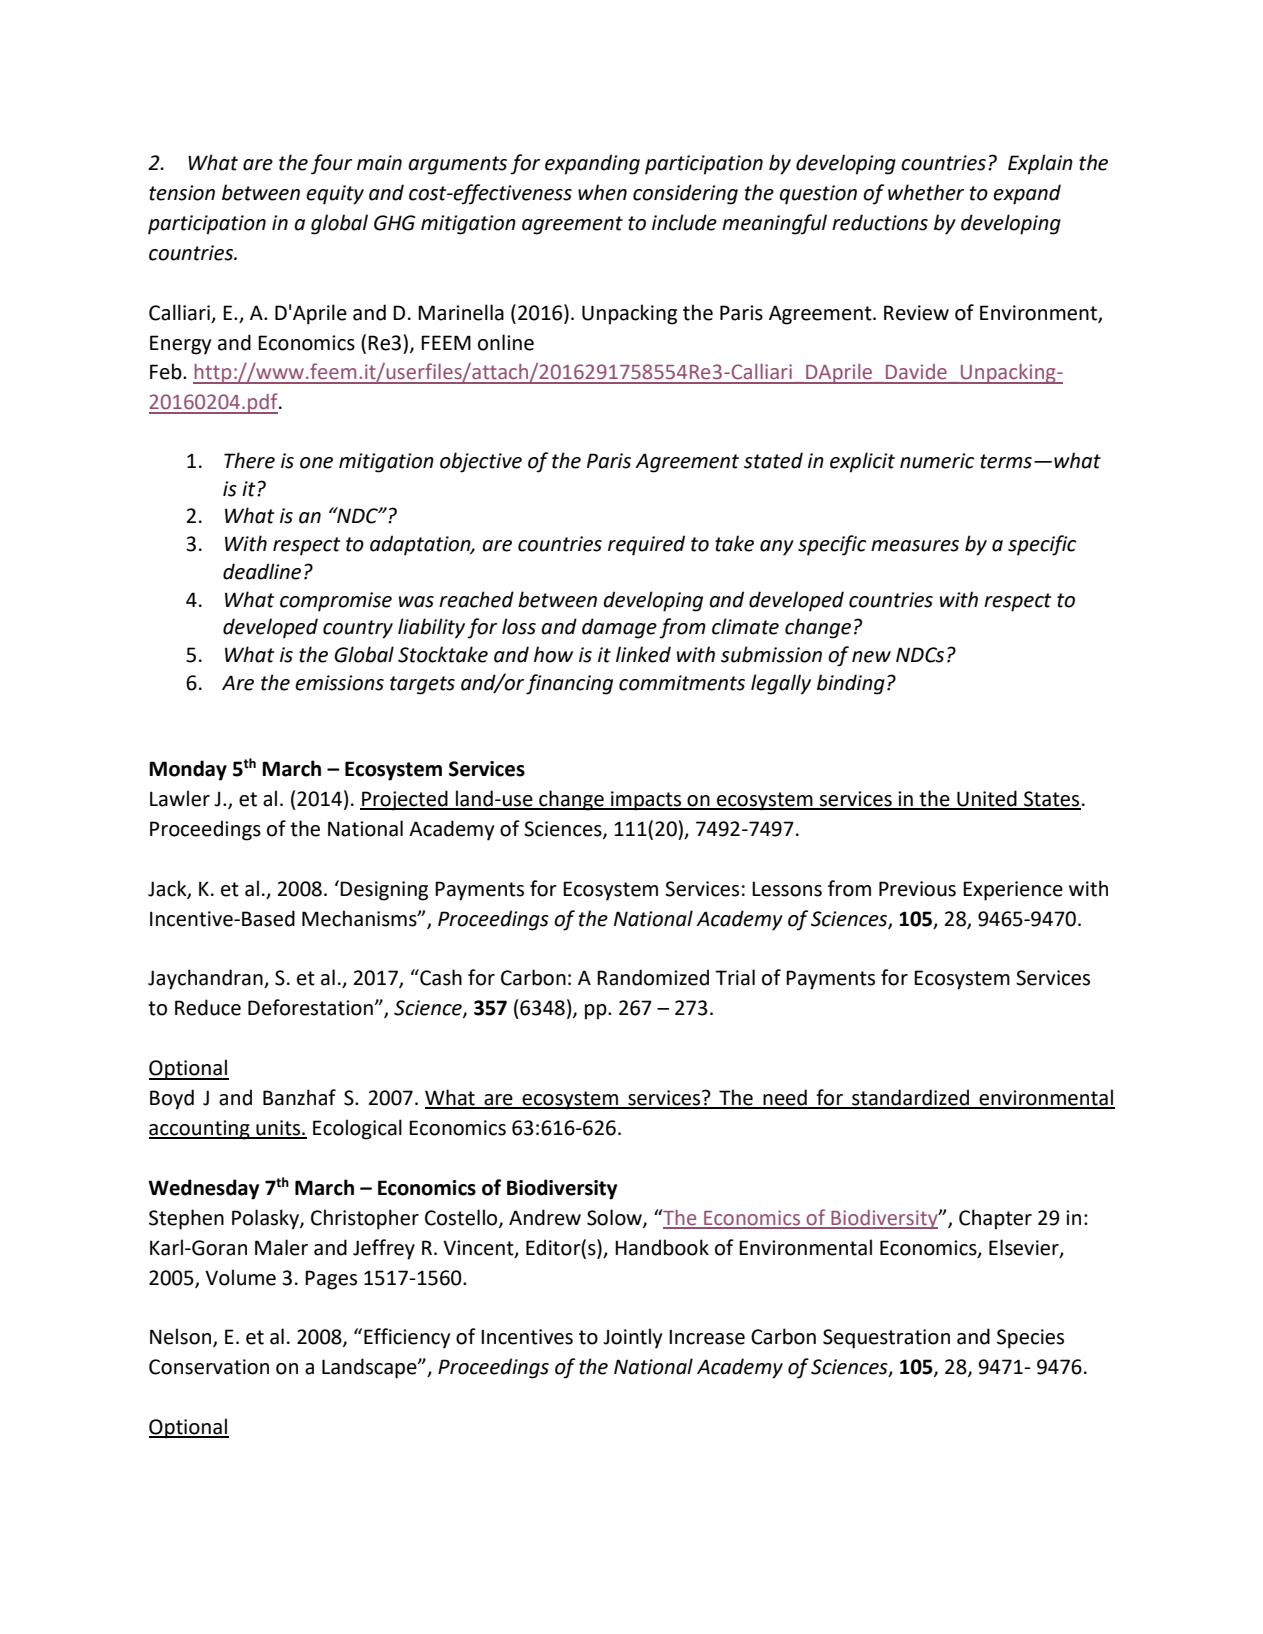  I want to click on linked, so click(643, 654).
